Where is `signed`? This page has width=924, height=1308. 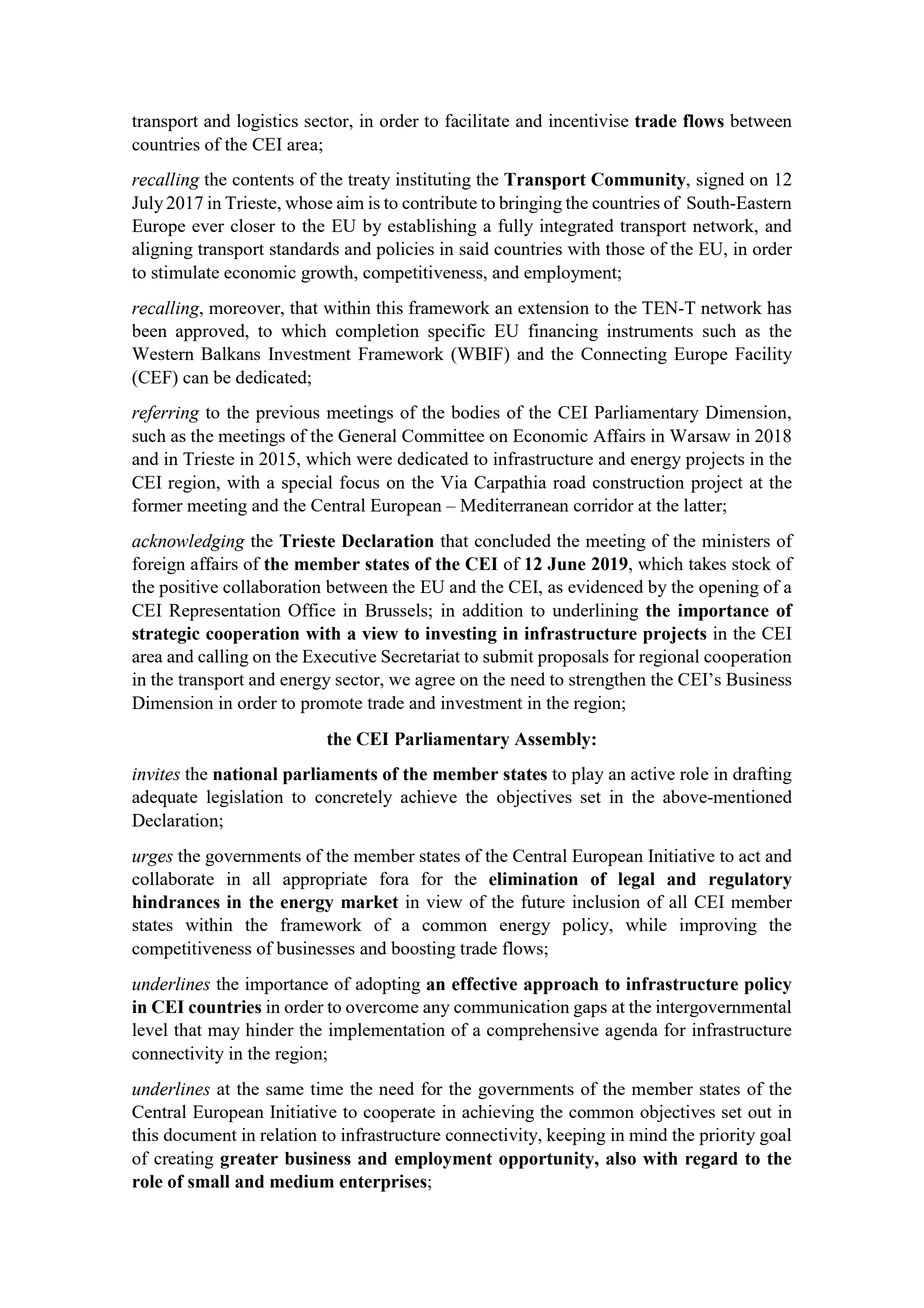
signed is located at coordinates (720, 181).
